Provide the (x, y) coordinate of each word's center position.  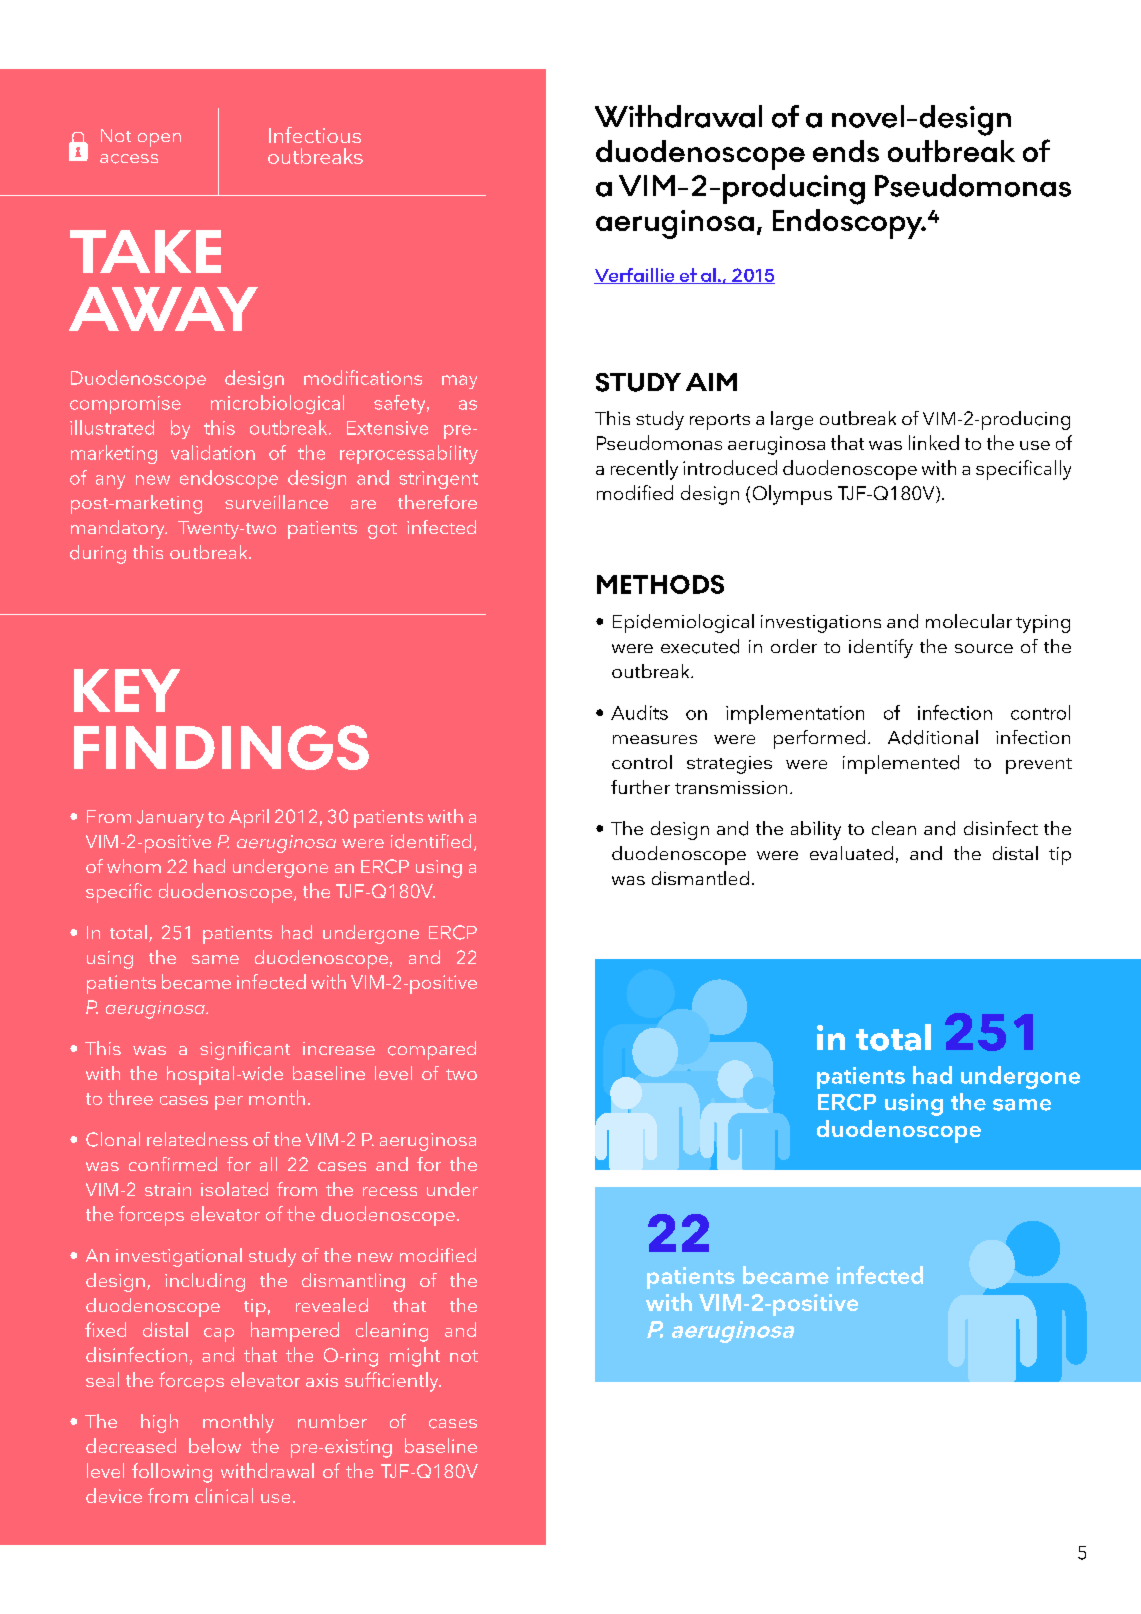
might (415, 1357)
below (215, 1445)
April (249, 818)
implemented (901, 764)
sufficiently (393, 1382)
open (159, 140)
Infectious (315, 135)
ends (846, 151)
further (640, 787)
